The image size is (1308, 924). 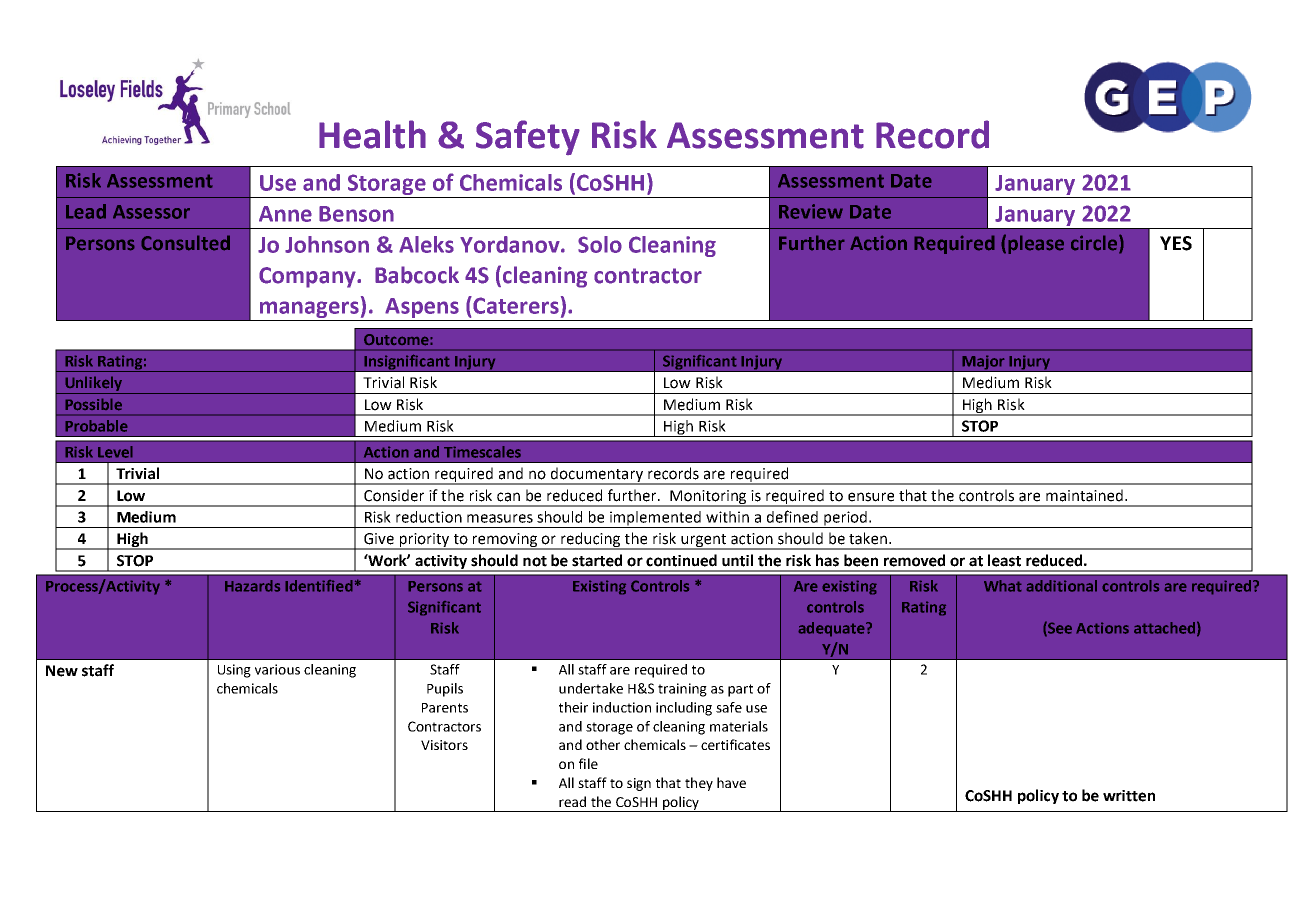 What do you see at coordinates (1095, 243) in the document?
I see `circle` at bounding box center [1095, 243].
